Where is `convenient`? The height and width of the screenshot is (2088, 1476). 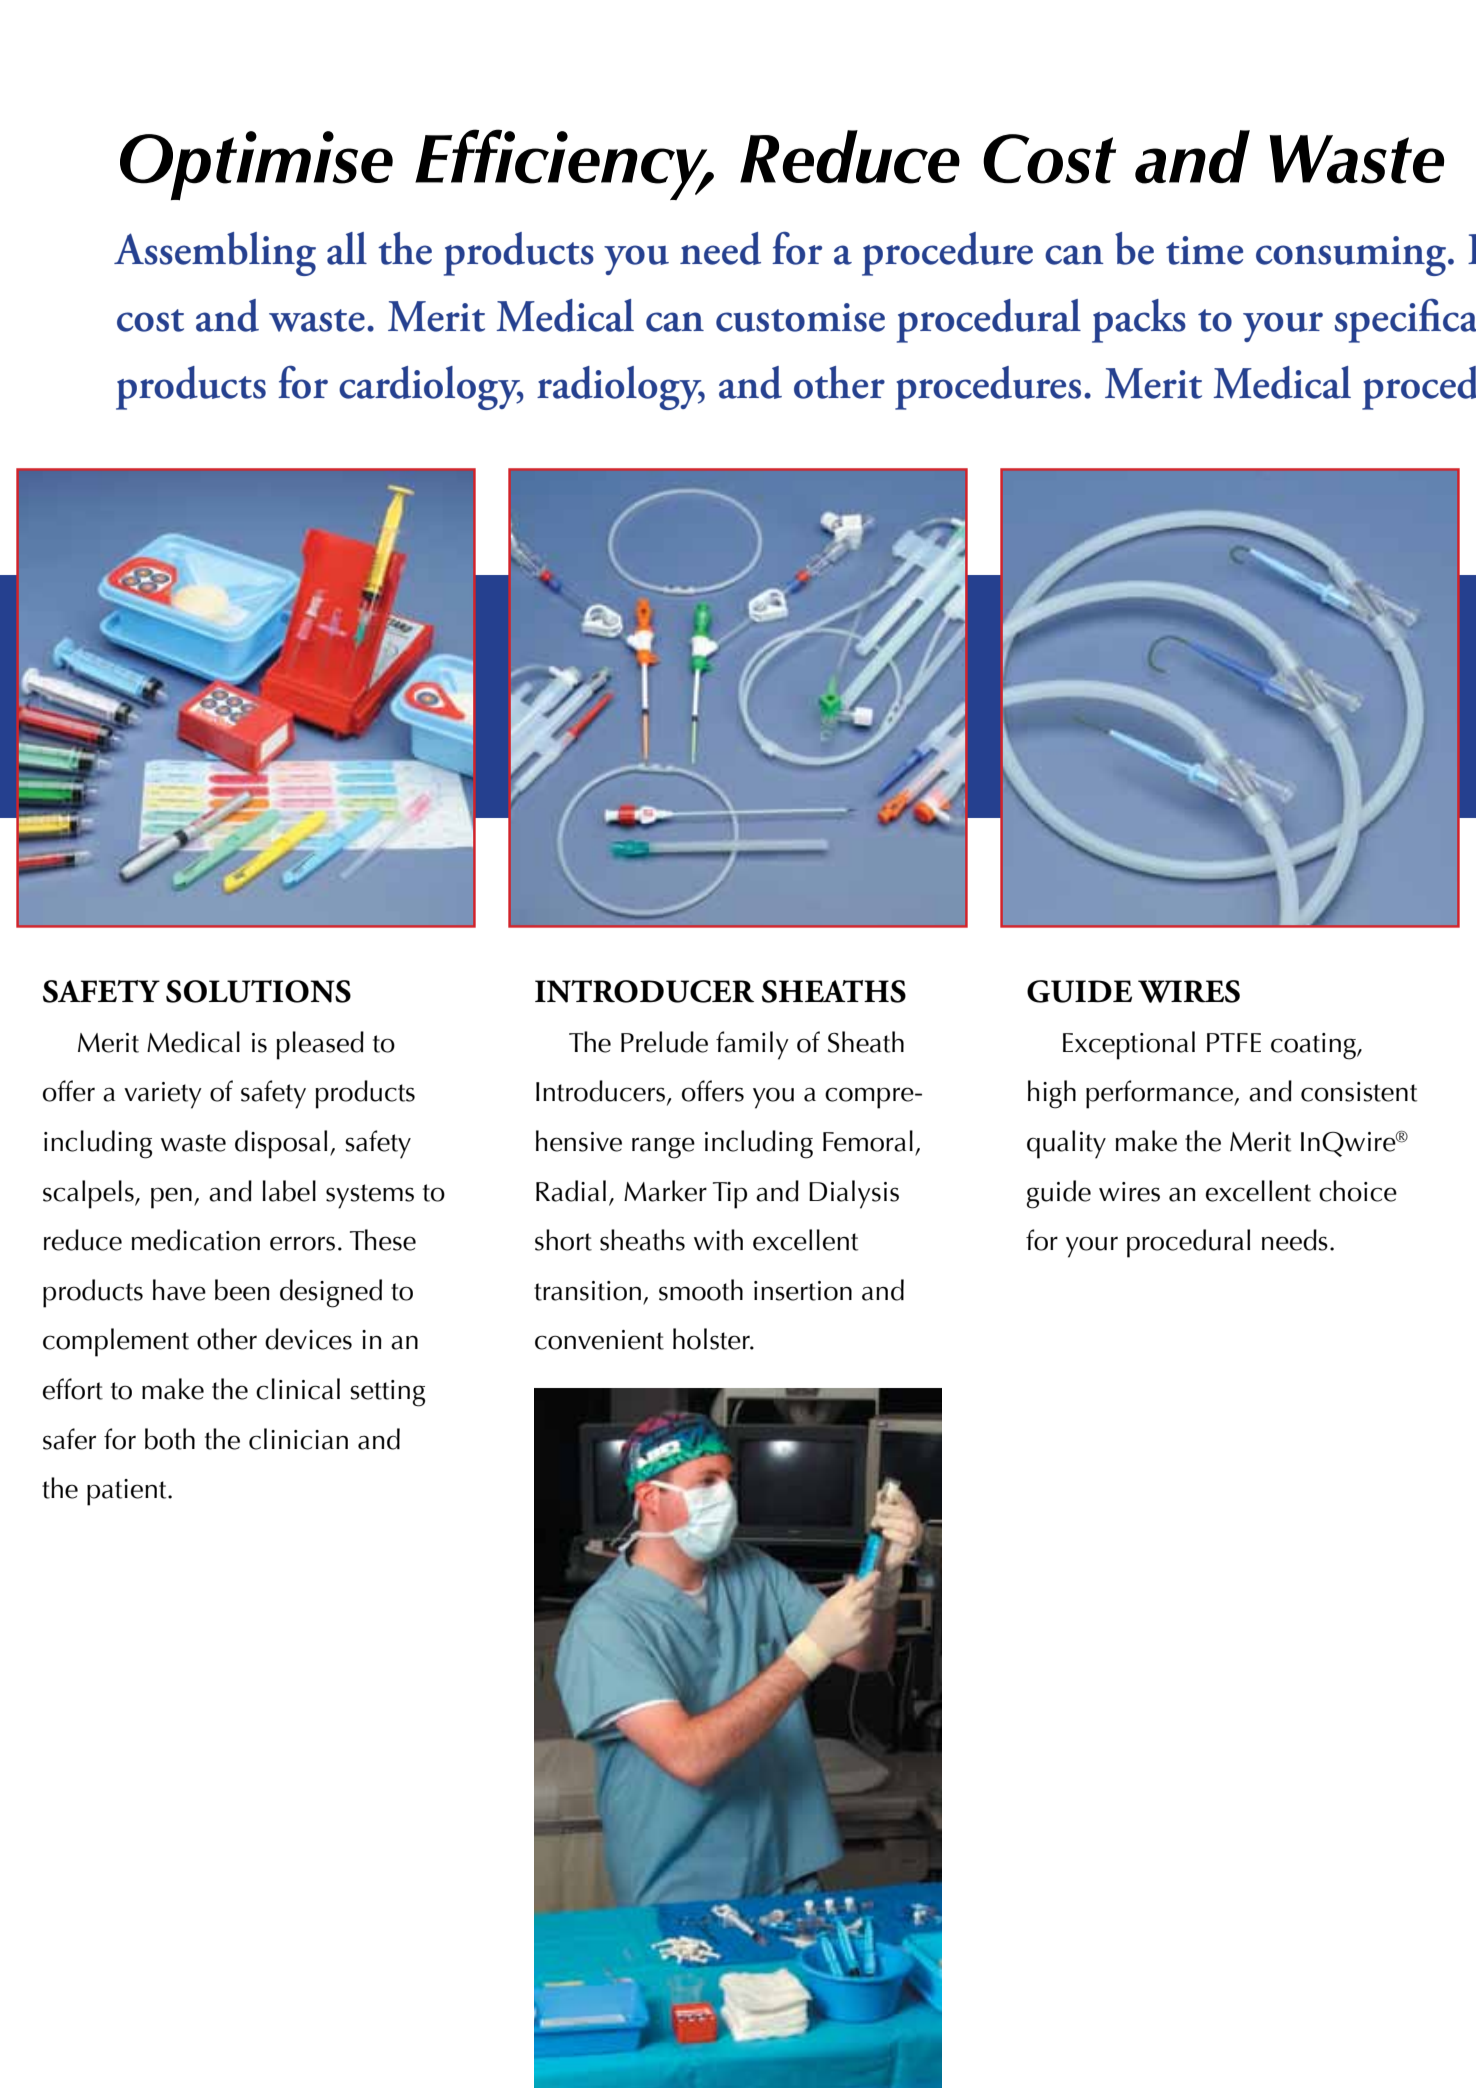 convenient is located at coordinates (599, 1340).
